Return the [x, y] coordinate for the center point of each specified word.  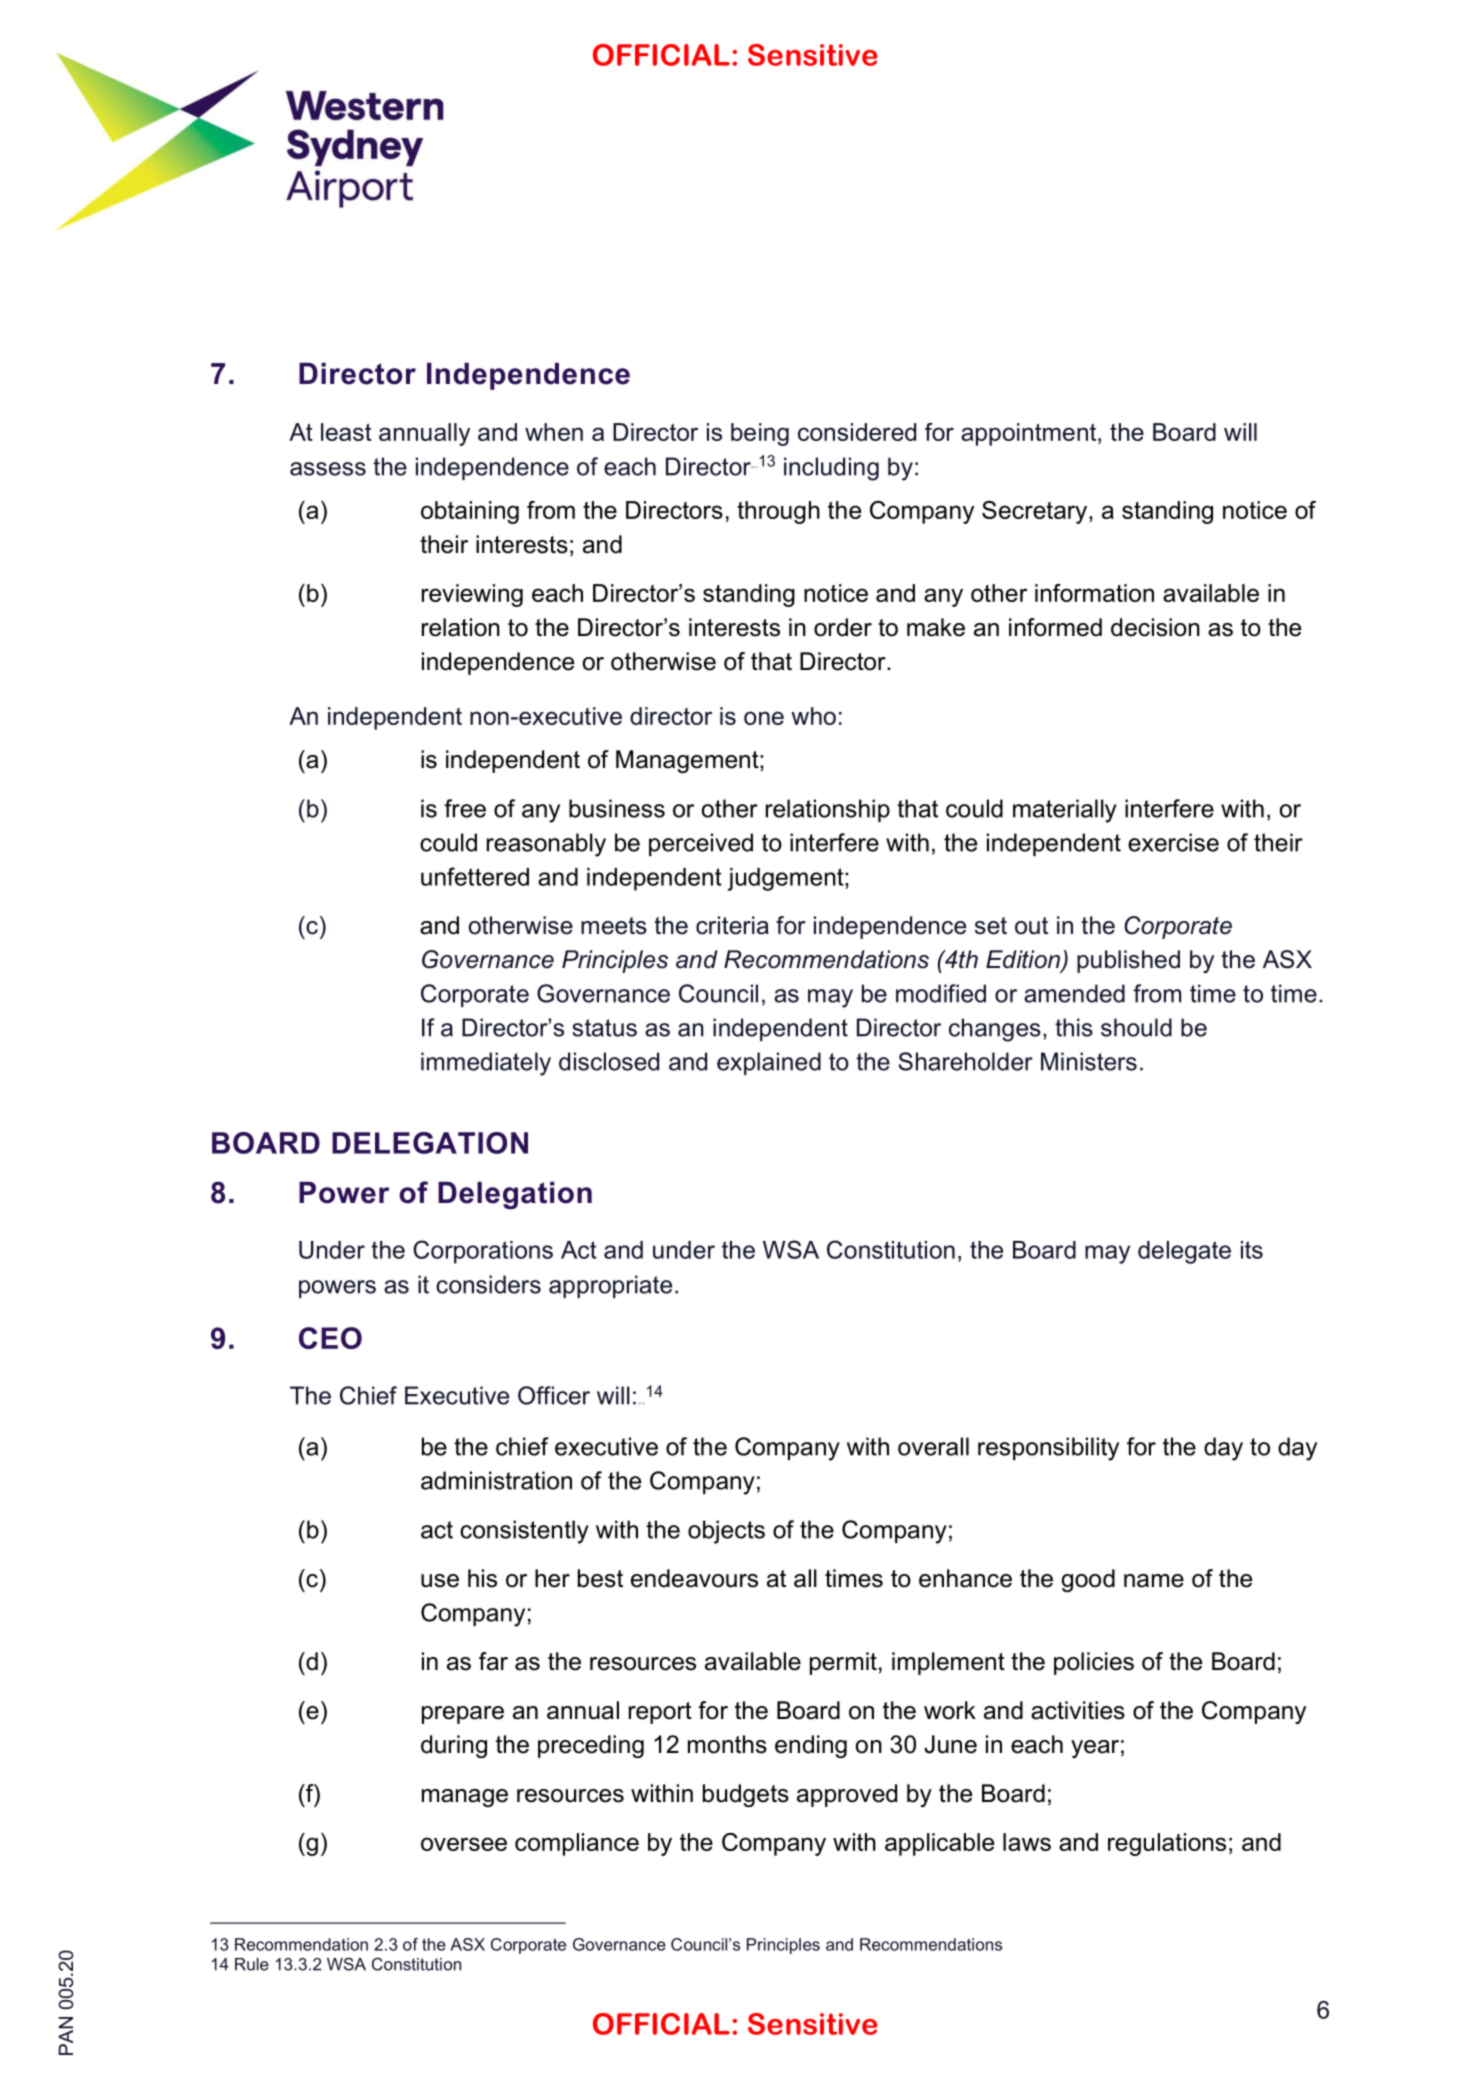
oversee [464, 1844]
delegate [1184, 1252]
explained [769, 1063]
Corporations [483, 1252]
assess [328, 469]
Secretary [1036, 512]
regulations [1167, 1844]
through [778, 512]
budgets [746, 1795]
